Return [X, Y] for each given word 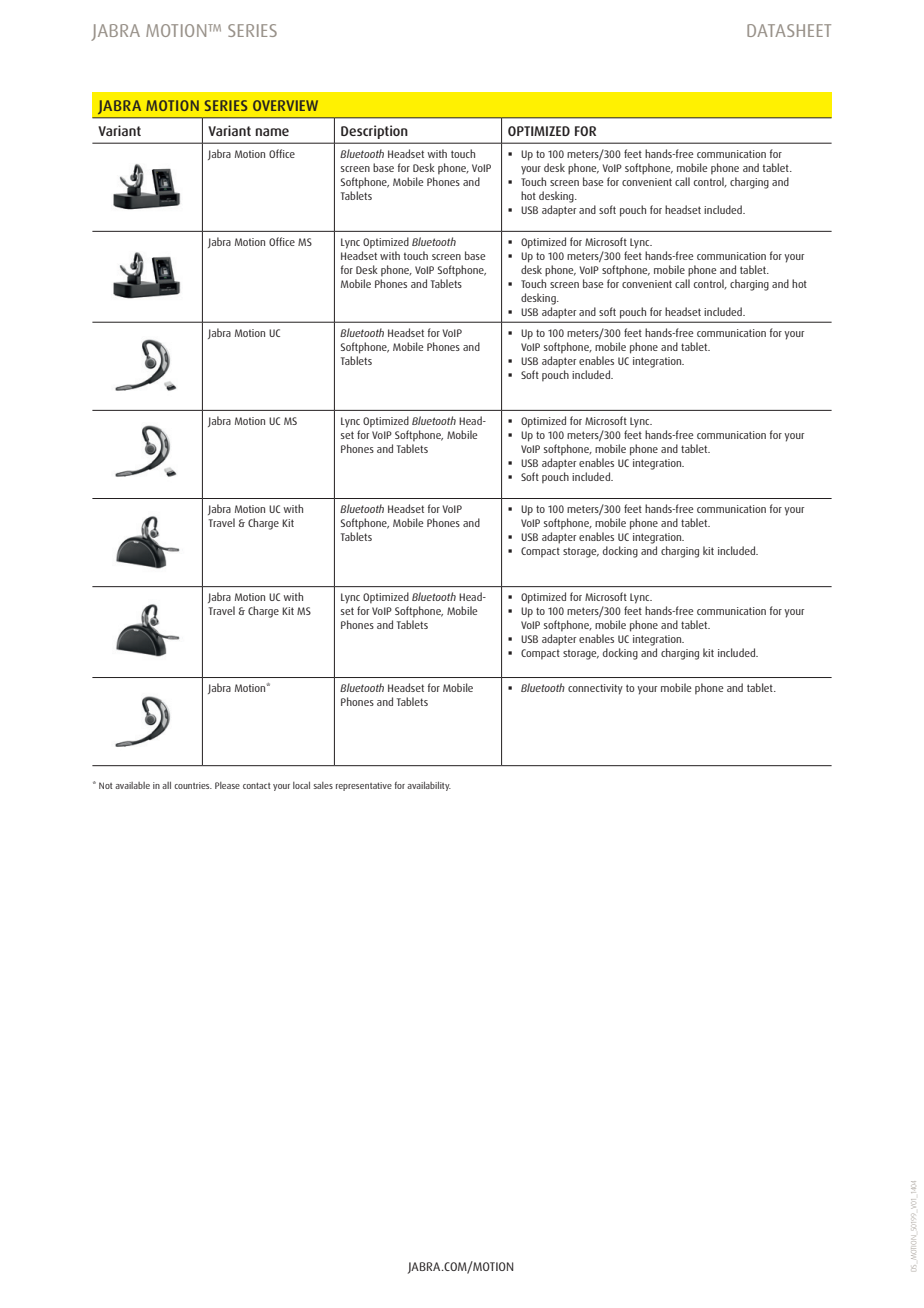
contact [256, 785]
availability [429, 786]
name [272, 132]
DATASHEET [789, 30]
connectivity [595, 689]
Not [105, 785]
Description [374, 132]
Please [227, 785]
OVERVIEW [285, 105]
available [132, 785]
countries [193, 785]
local [301, 785]
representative [364, 786]
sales [323, 785]
